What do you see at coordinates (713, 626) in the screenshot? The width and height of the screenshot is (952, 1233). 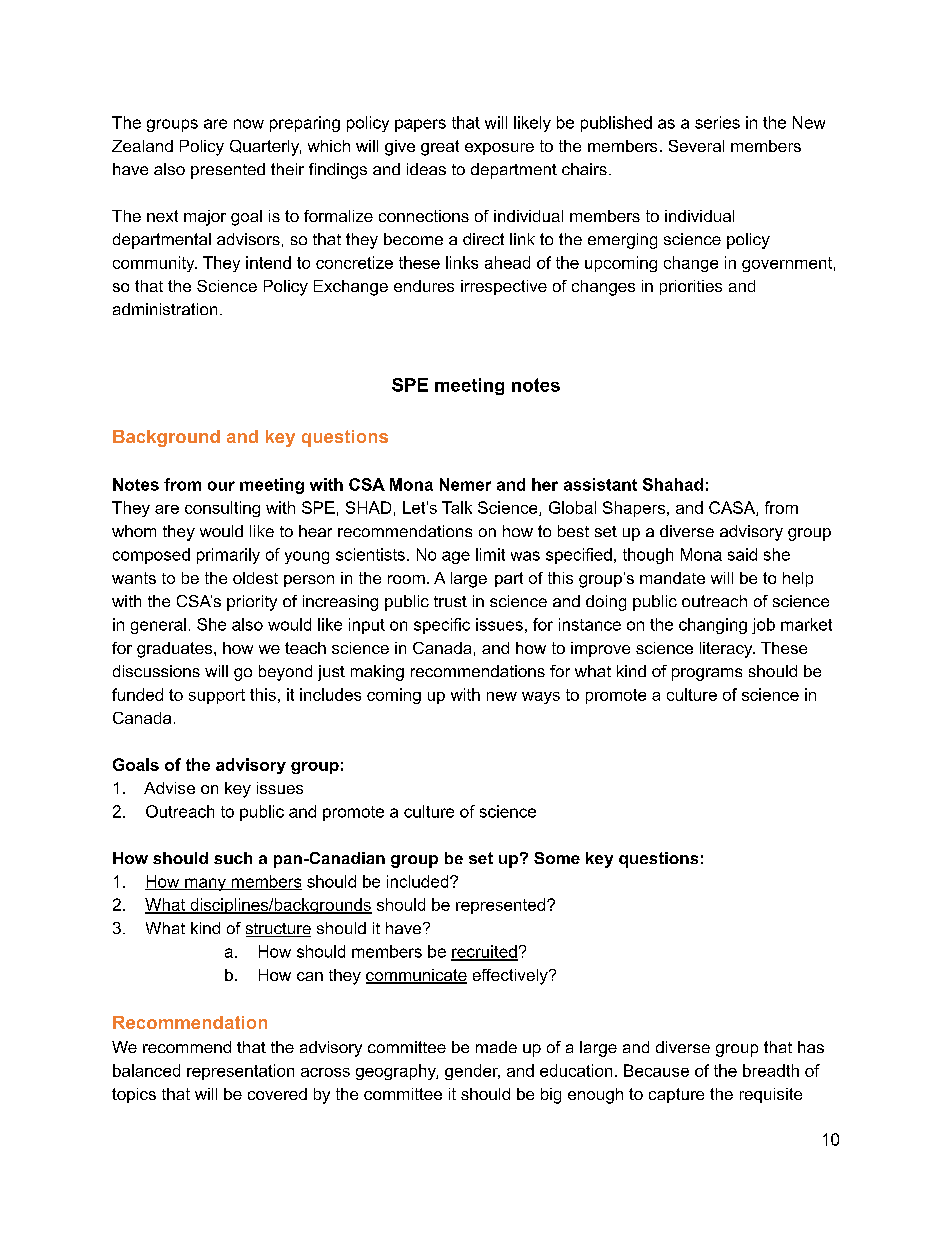 I see `changing` at bounding box center [713, 626].
